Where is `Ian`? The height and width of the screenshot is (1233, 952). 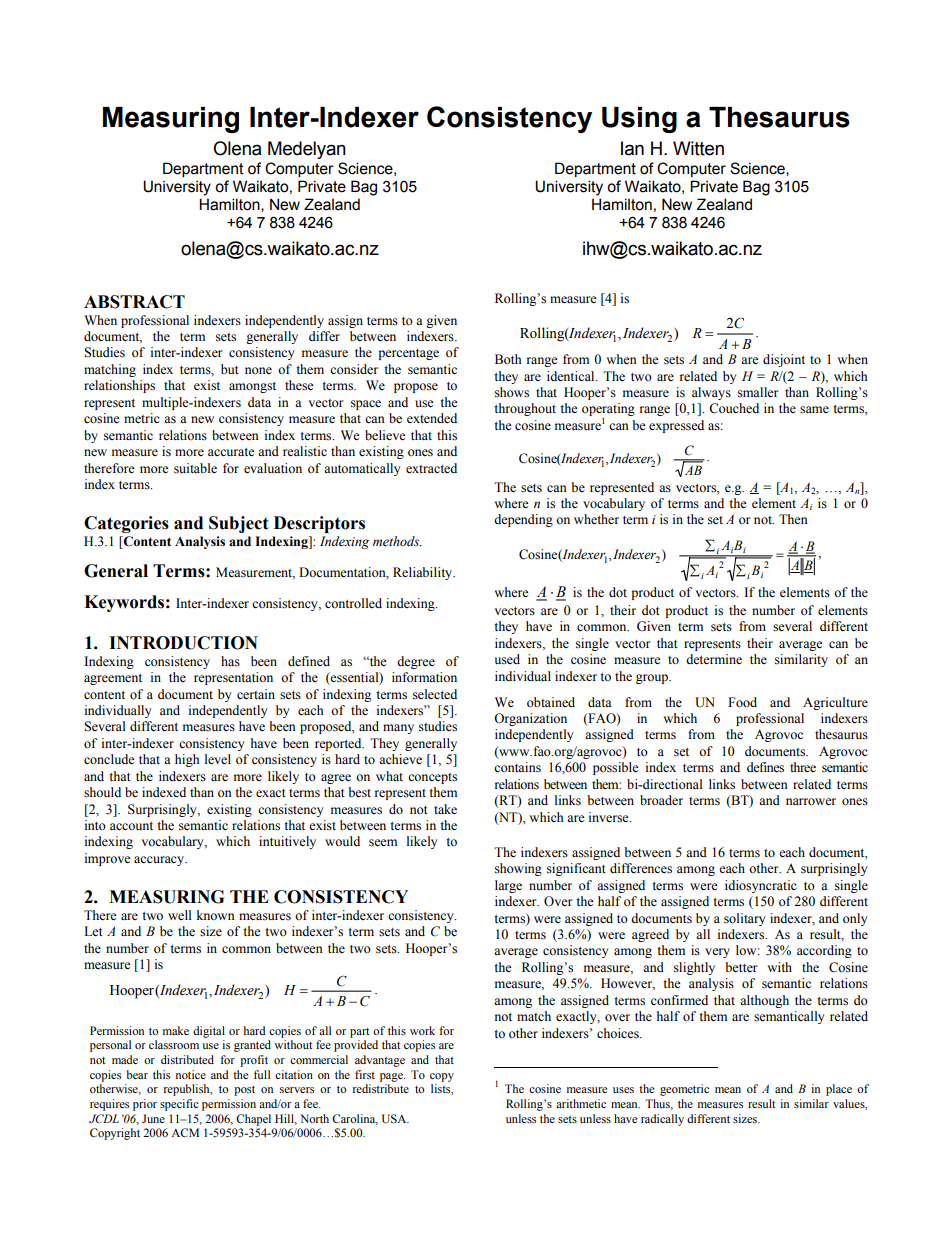
Ian is located at coordinates (632, 148).
